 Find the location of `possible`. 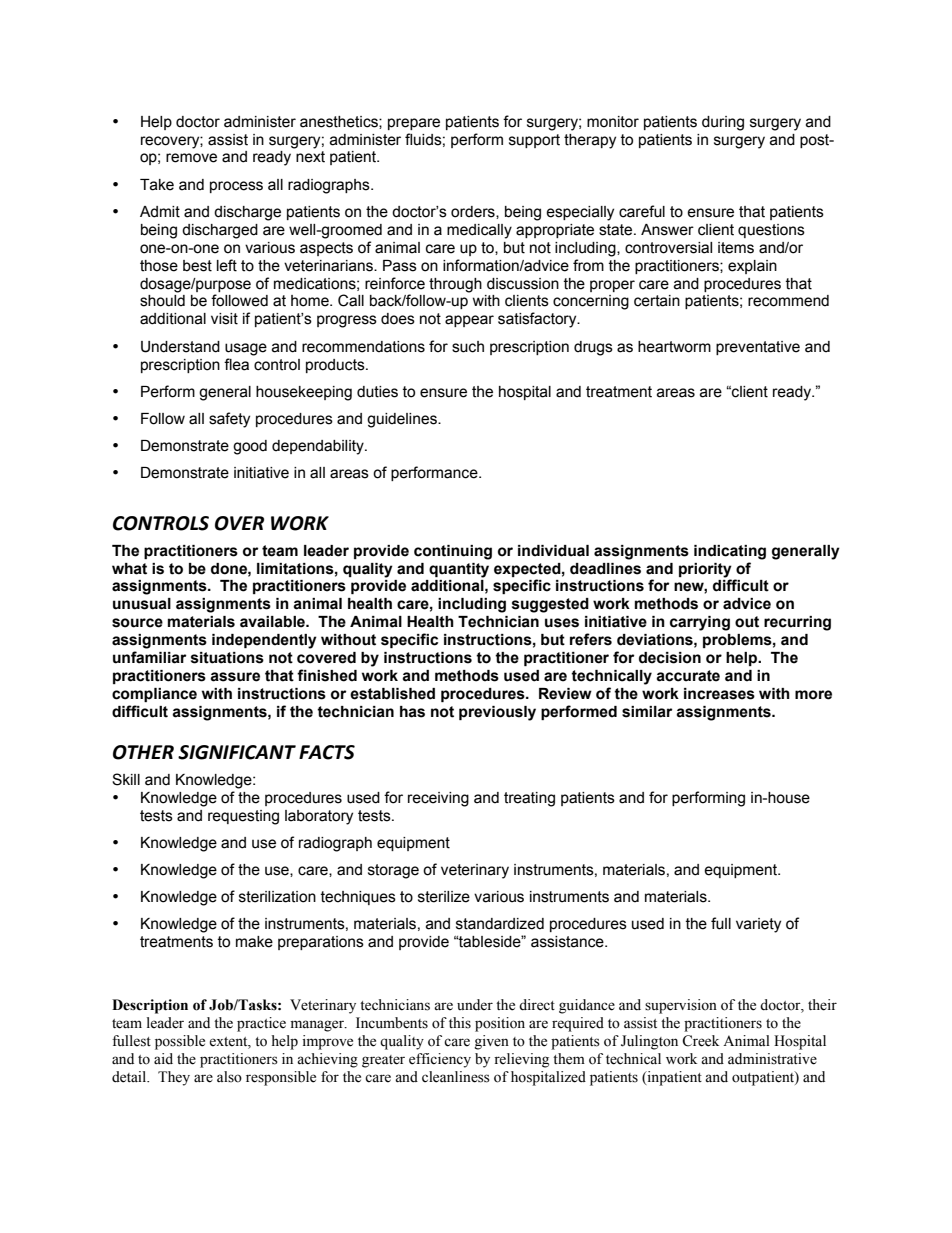

possible is located at coordinates (180, 1042).
